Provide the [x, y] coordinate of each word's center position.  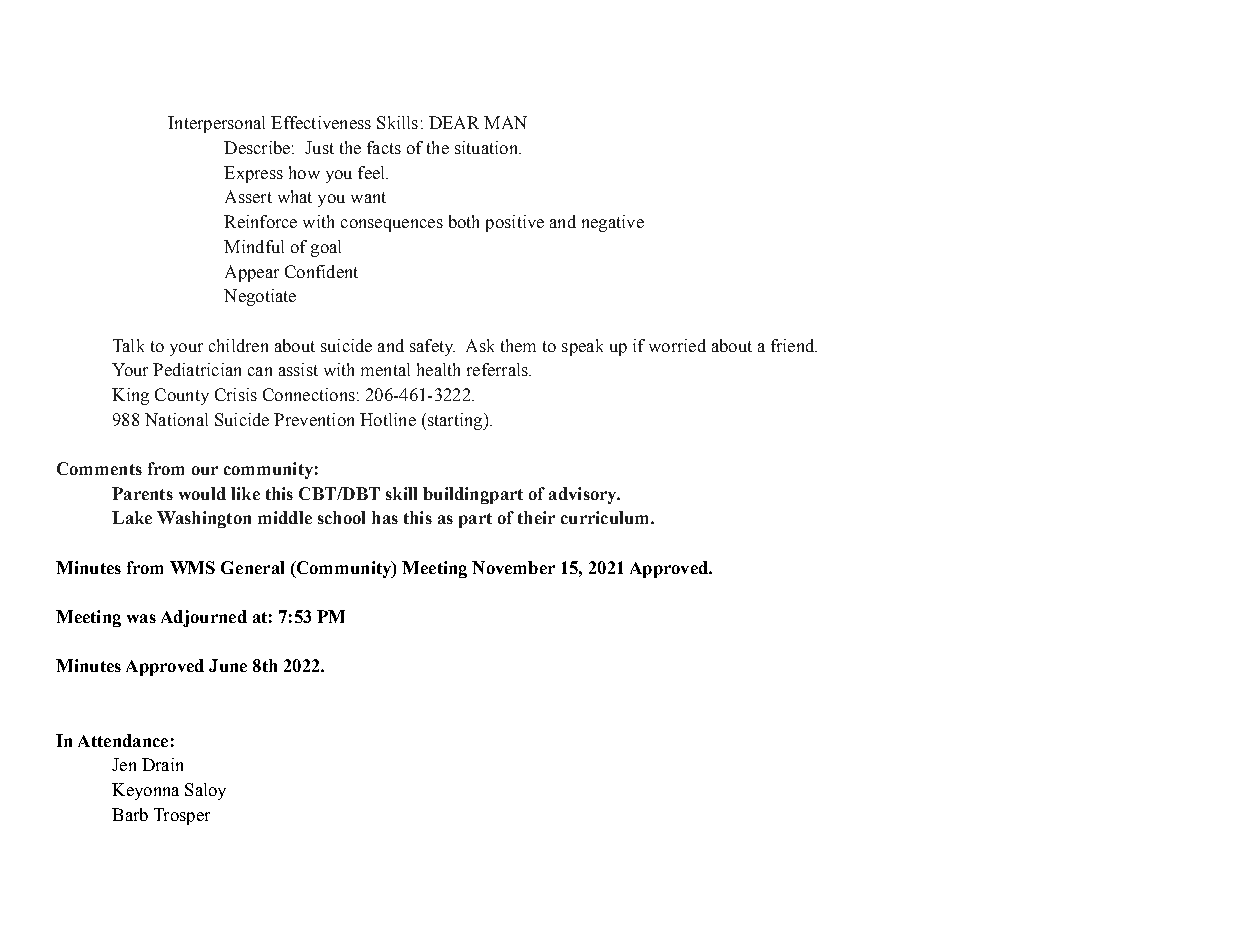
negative [613, 223]
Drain [162, 764]
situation [487, 147]
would [202, 493]
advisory [584, 495]
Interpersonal [216, 124]
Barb [130, 814]
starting [455, 421]
